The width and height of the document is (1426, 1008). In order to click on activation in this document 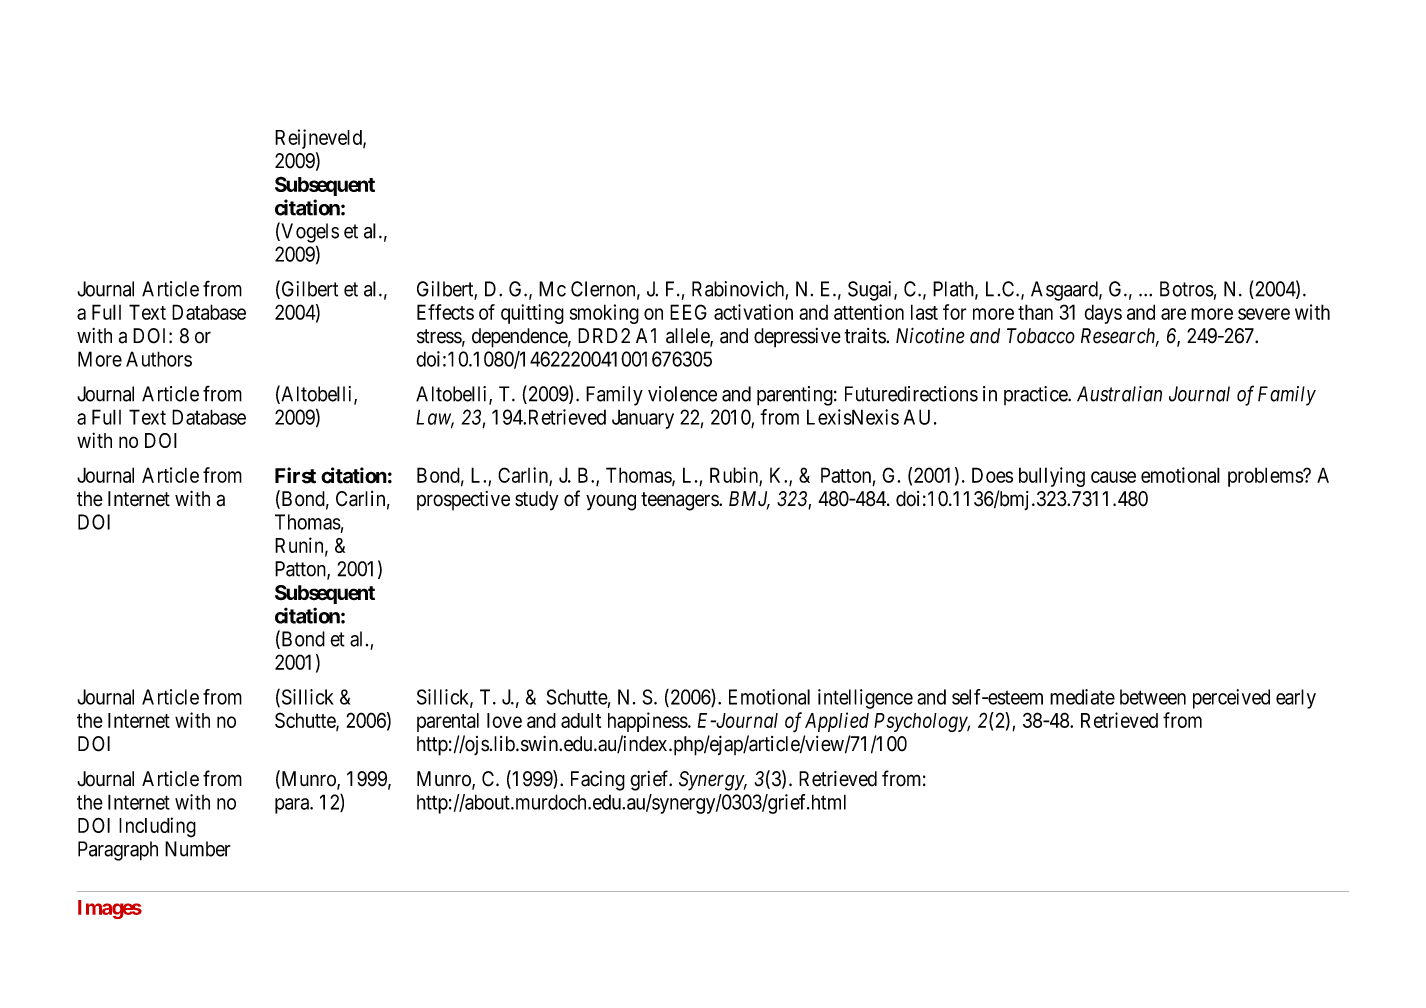, I will do `click(753, 312)`.
